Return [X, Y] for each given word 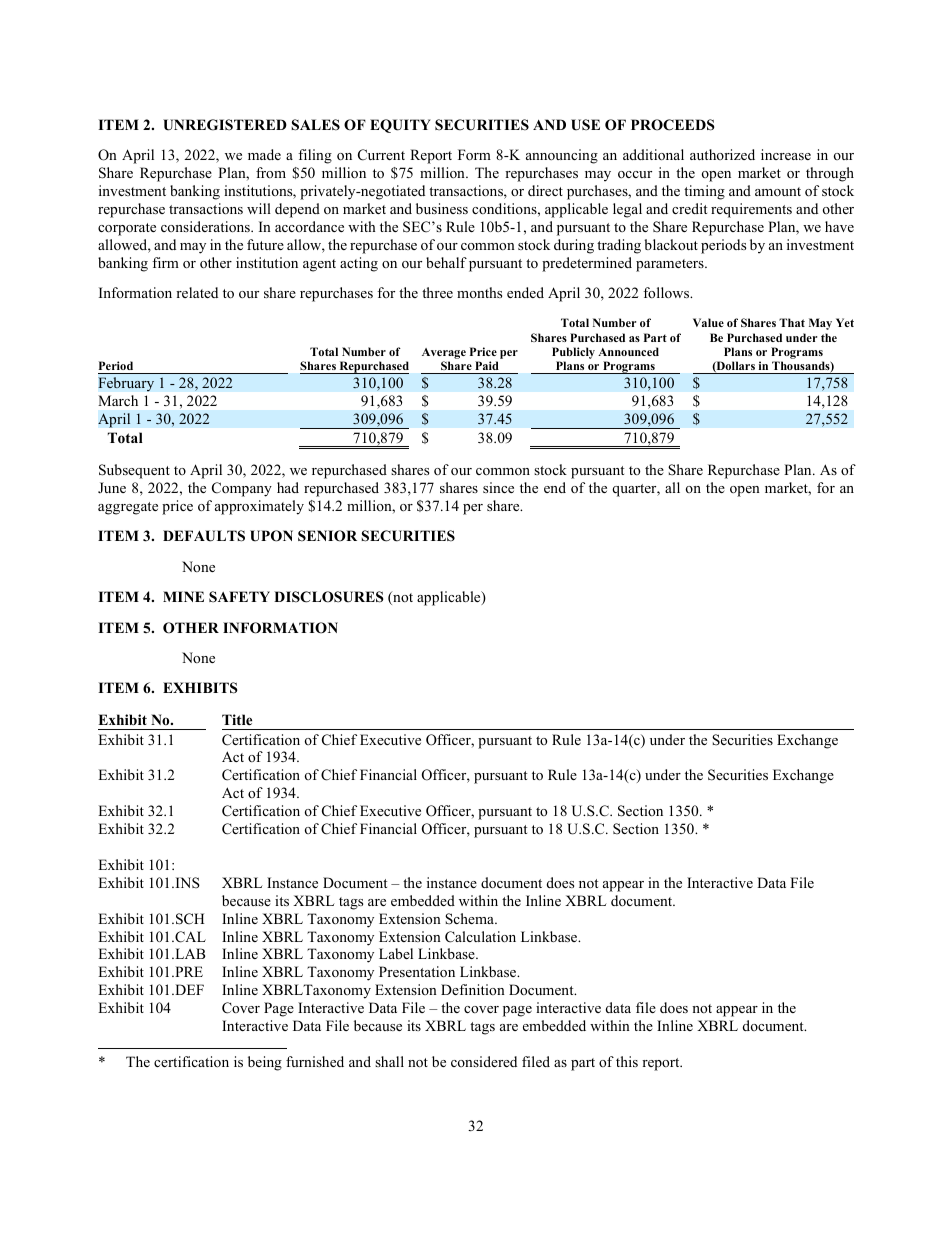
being [265, 1063]
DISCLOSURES [329, 597]
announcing [562, 156]
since [498, 487]
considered [484, 1061]
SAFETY [239, 597]
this [627, 1061]
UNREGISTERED [225, 125]
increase [786, 154]
